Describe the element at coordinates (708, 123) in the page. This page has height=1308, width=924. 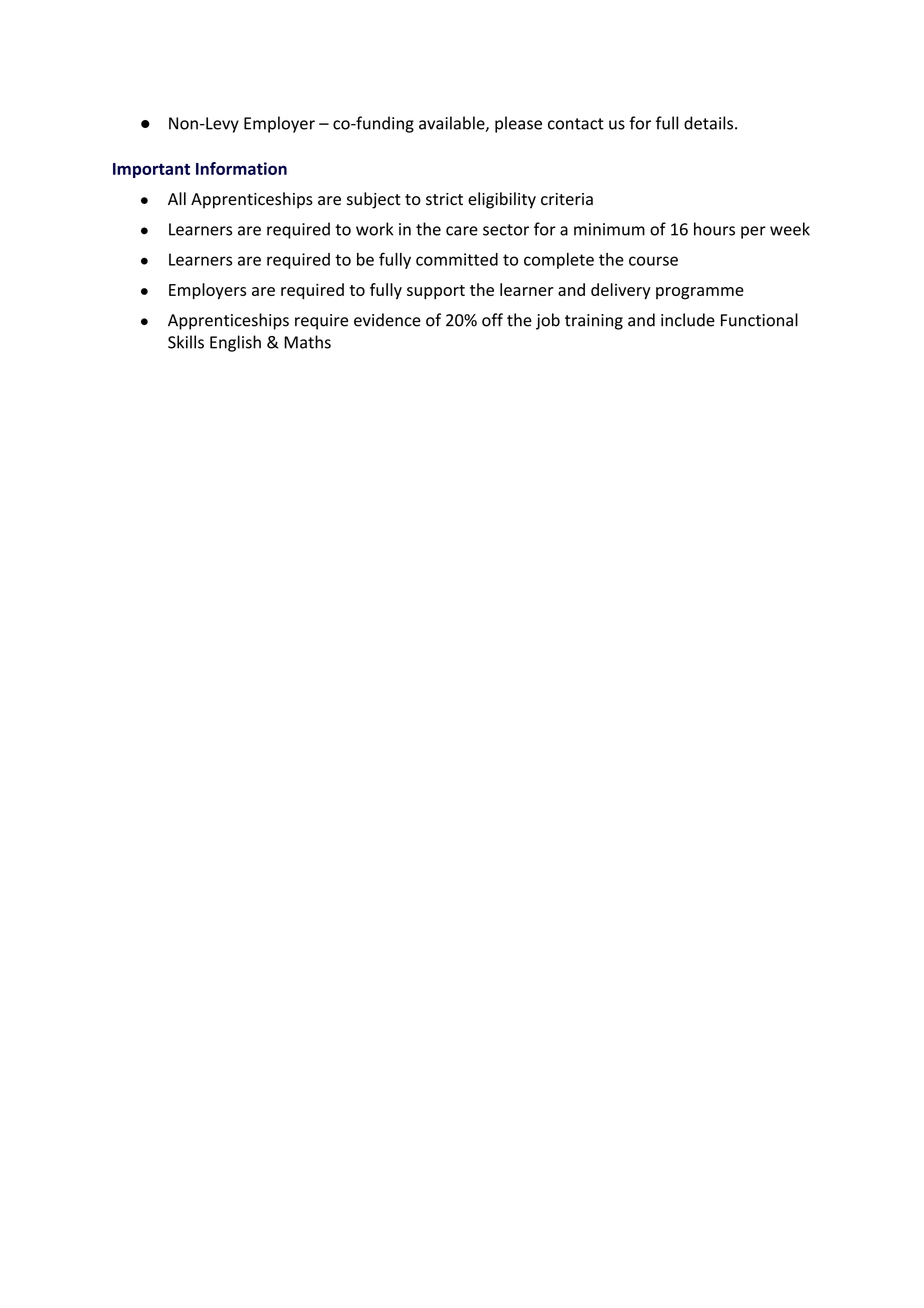
I see `details` at that location.
